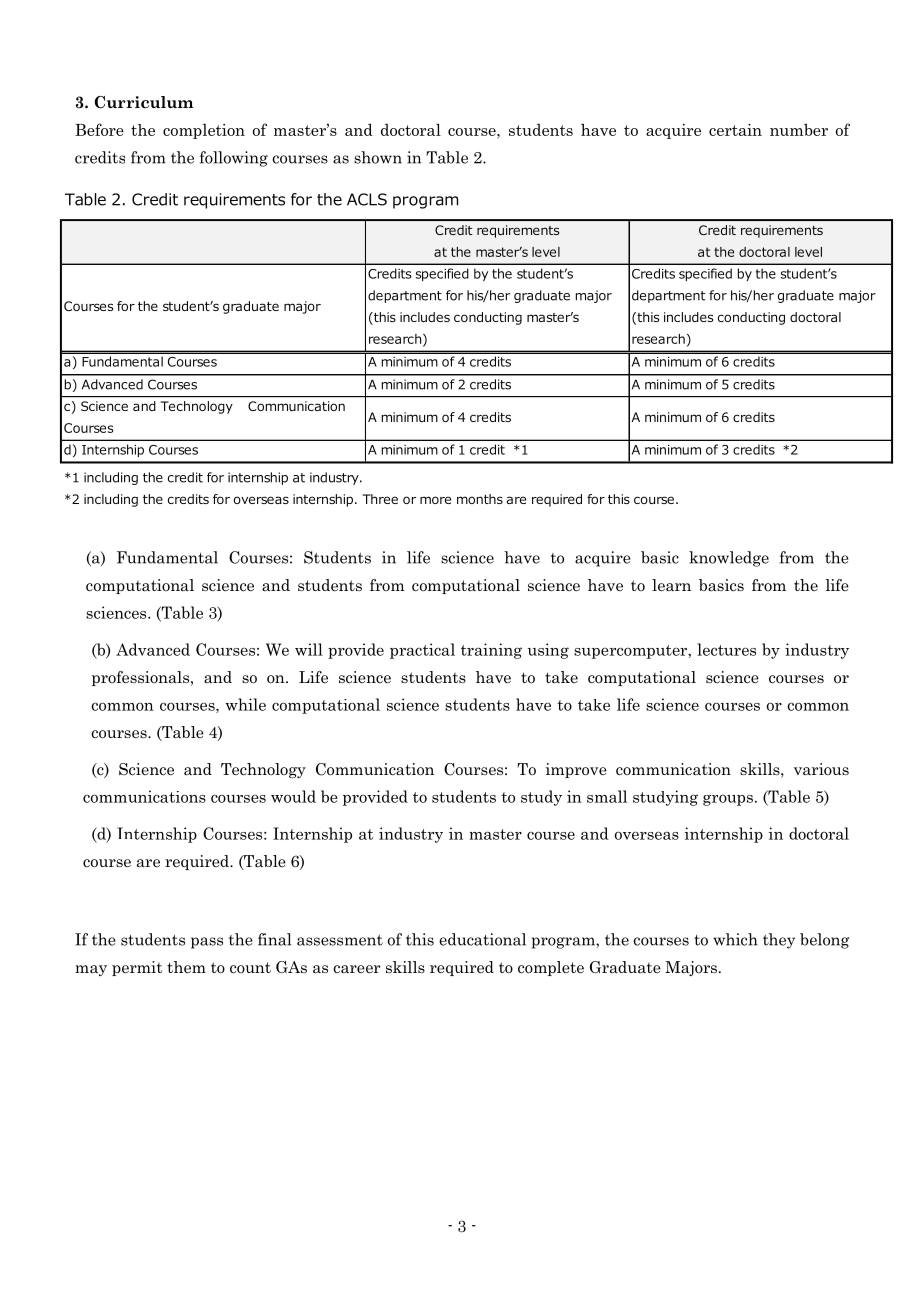  I want to click on completion, so click(204, 131).
